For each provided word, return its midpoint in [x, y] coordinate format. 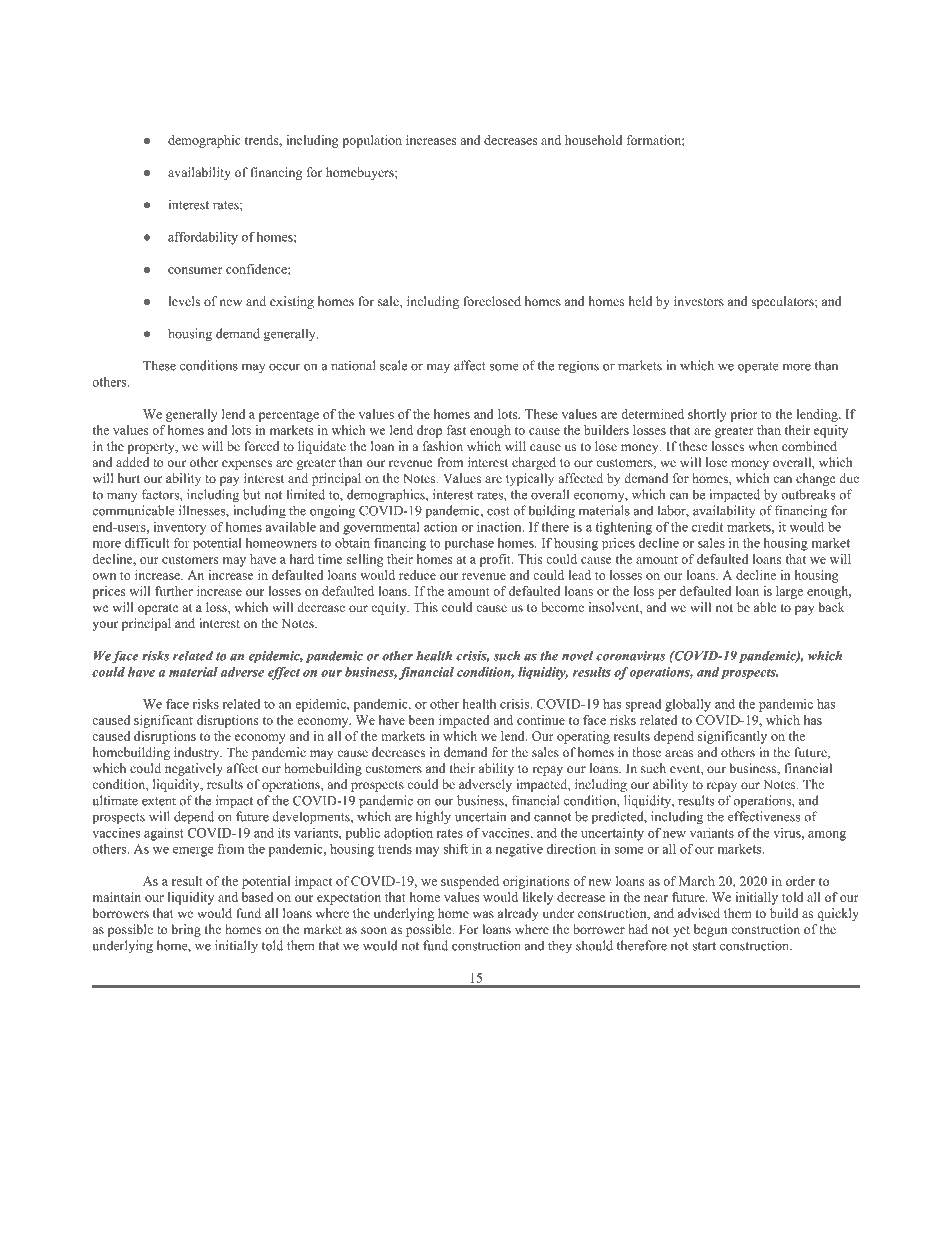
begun [711, 930]
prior [744, 415]
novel [577, 656]
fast [456, 430]
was [483, 914]
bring [186, 930]
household [593, 140]
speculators [783, 302]
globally [688, 705]
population [372, 141]
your [105, 626]
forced [262, 446]
